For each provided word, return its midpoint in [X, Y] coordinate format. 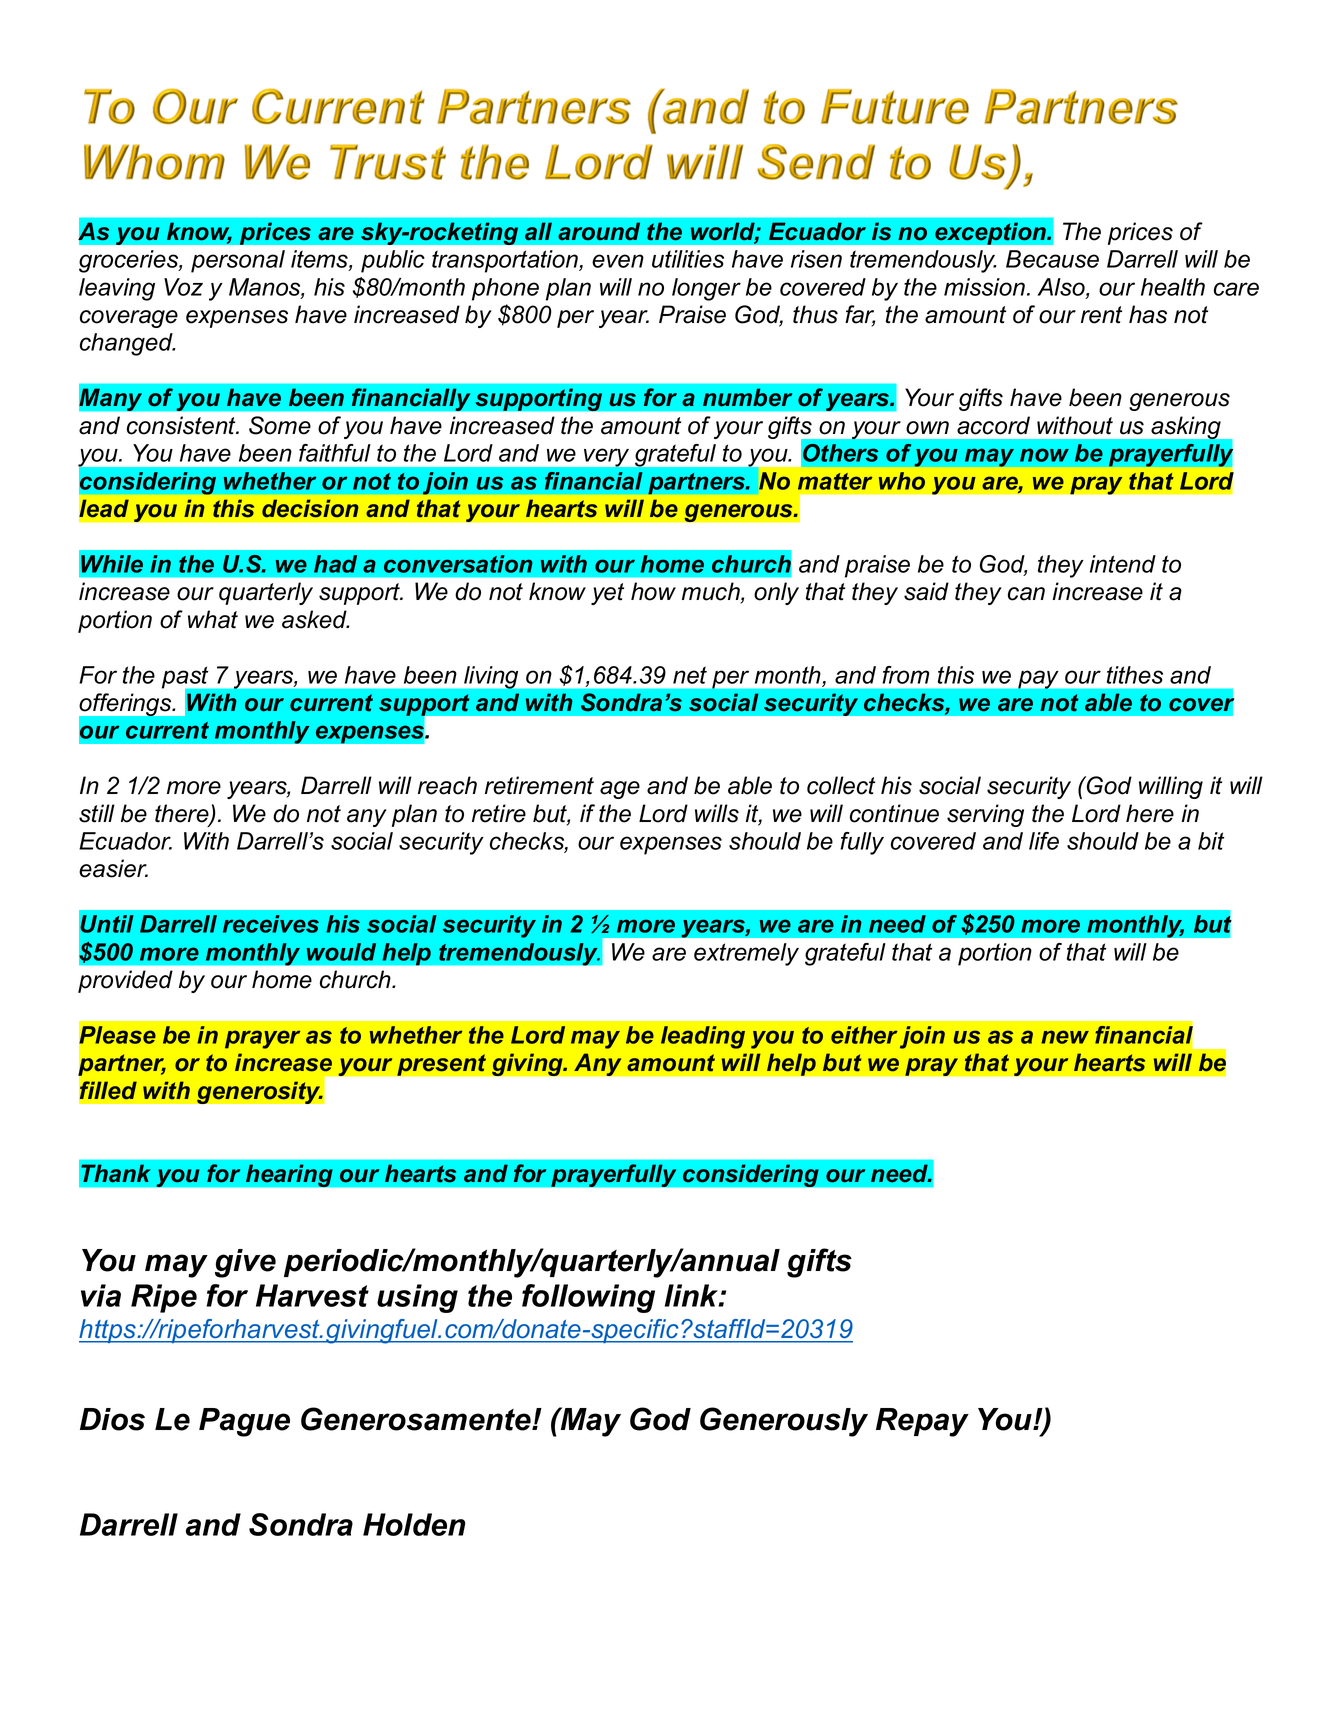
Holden [414, 1524]
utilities [688, 259]
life [1044, 841]
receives [271, 924]
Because [1052, 259]
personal [238, 261]
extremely [746, 954]
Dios [112, 1419]
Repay [922, 1422]
